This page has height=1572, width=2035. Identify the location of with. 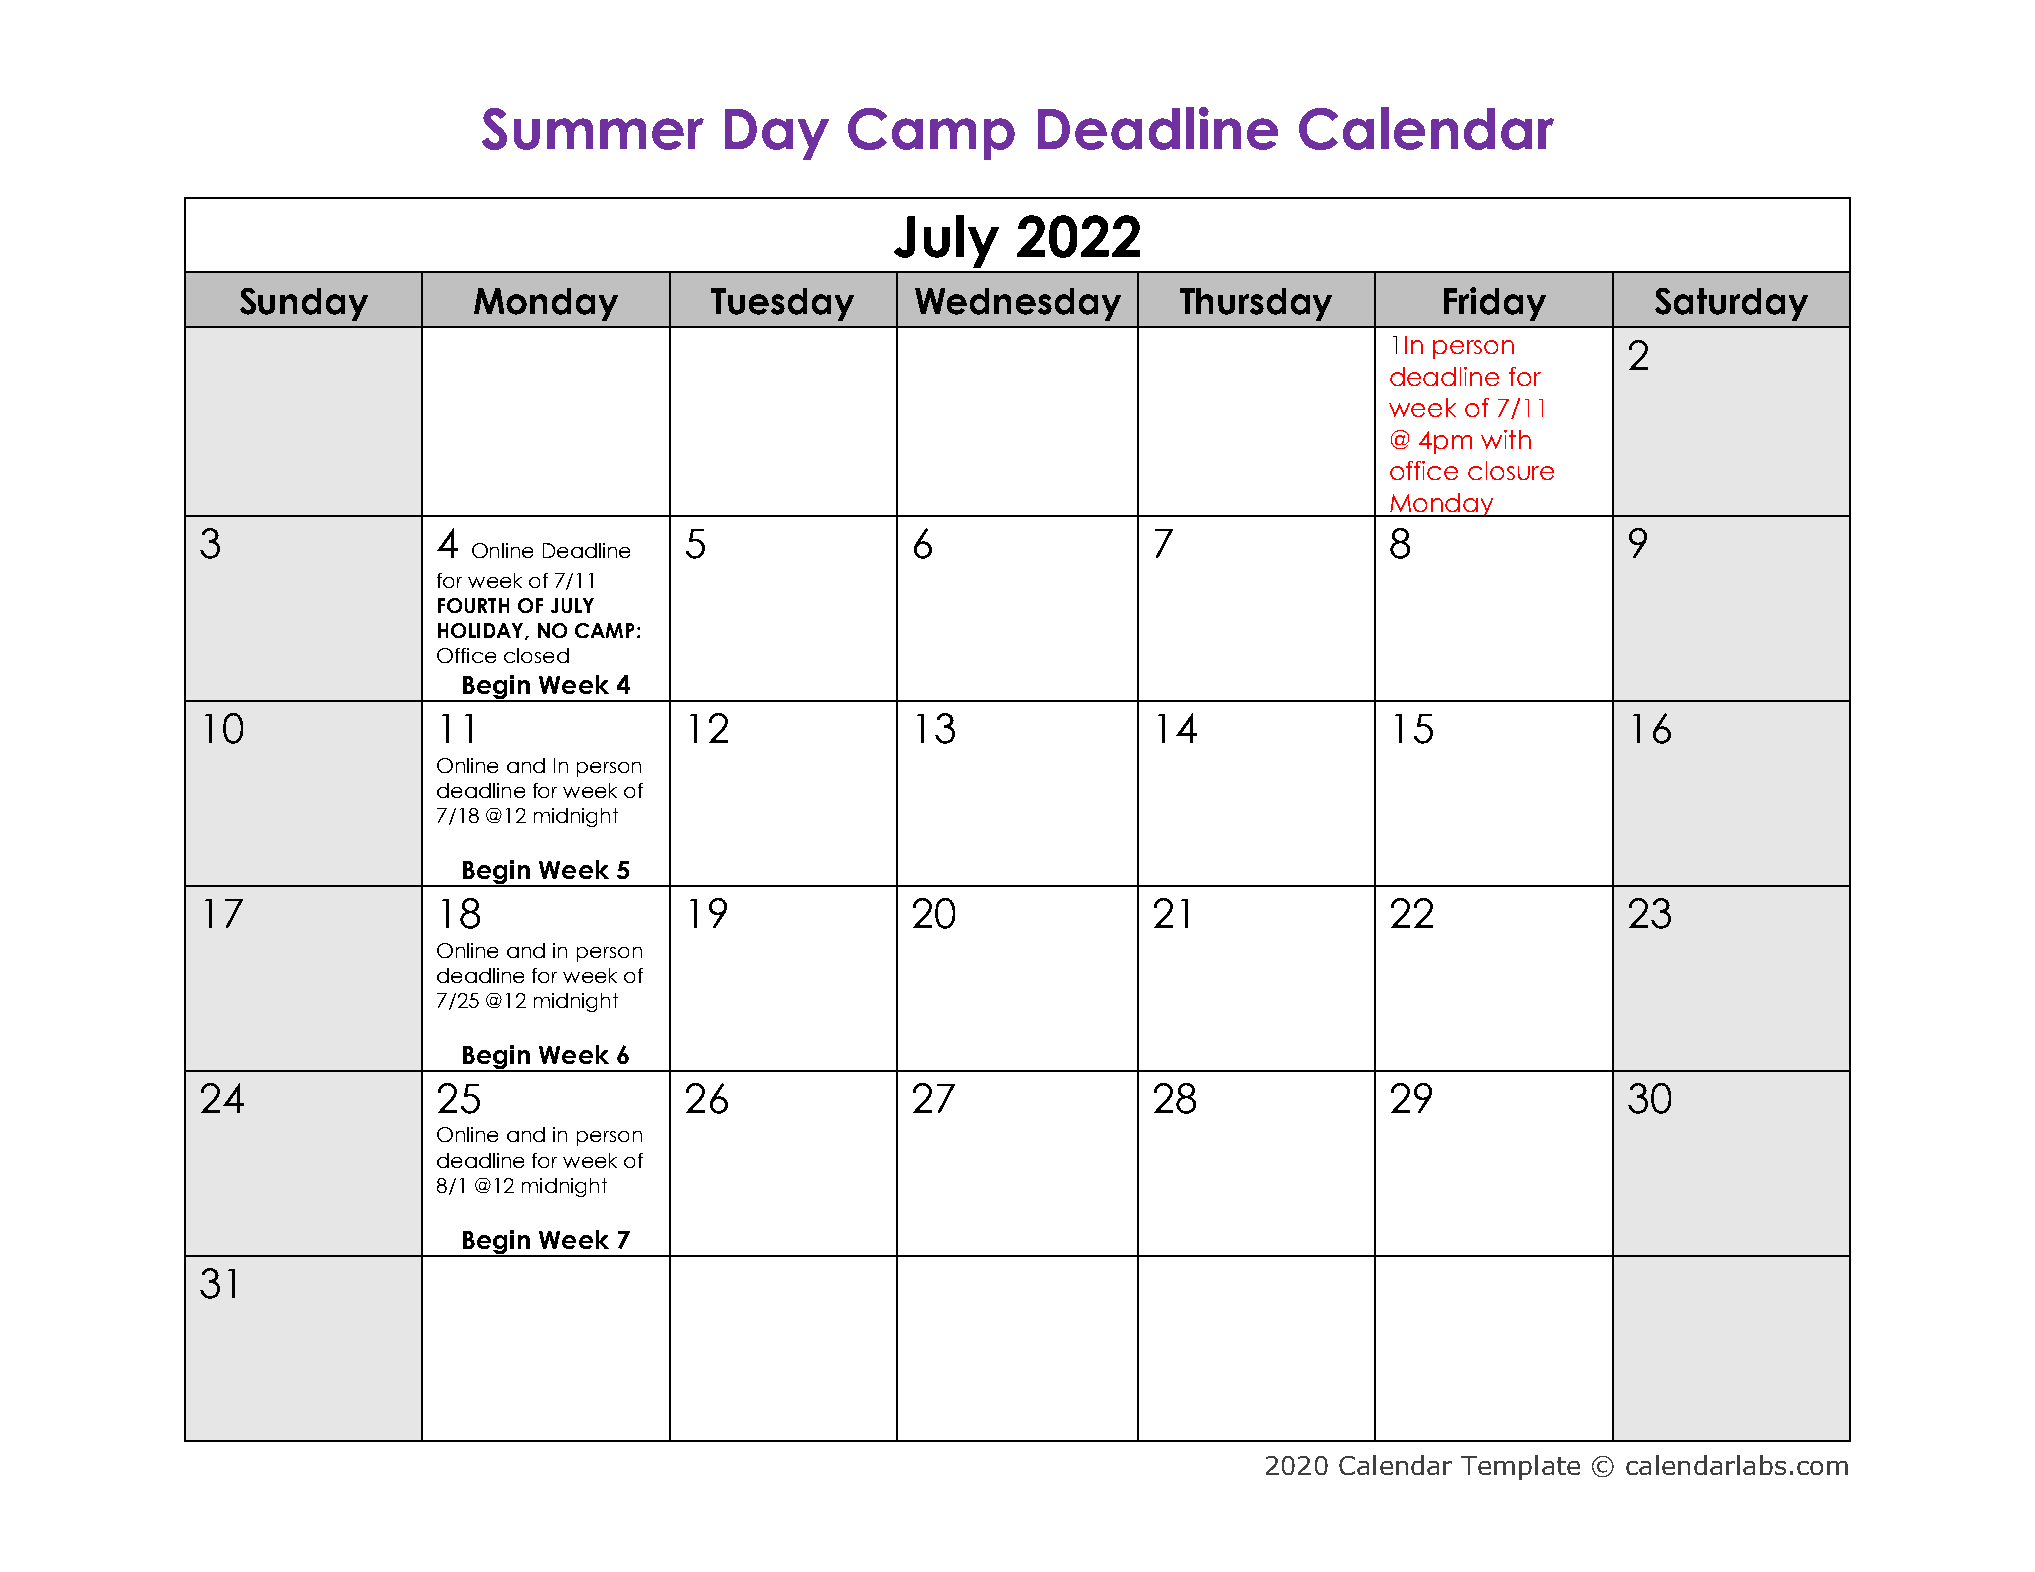
(1506, 439).
